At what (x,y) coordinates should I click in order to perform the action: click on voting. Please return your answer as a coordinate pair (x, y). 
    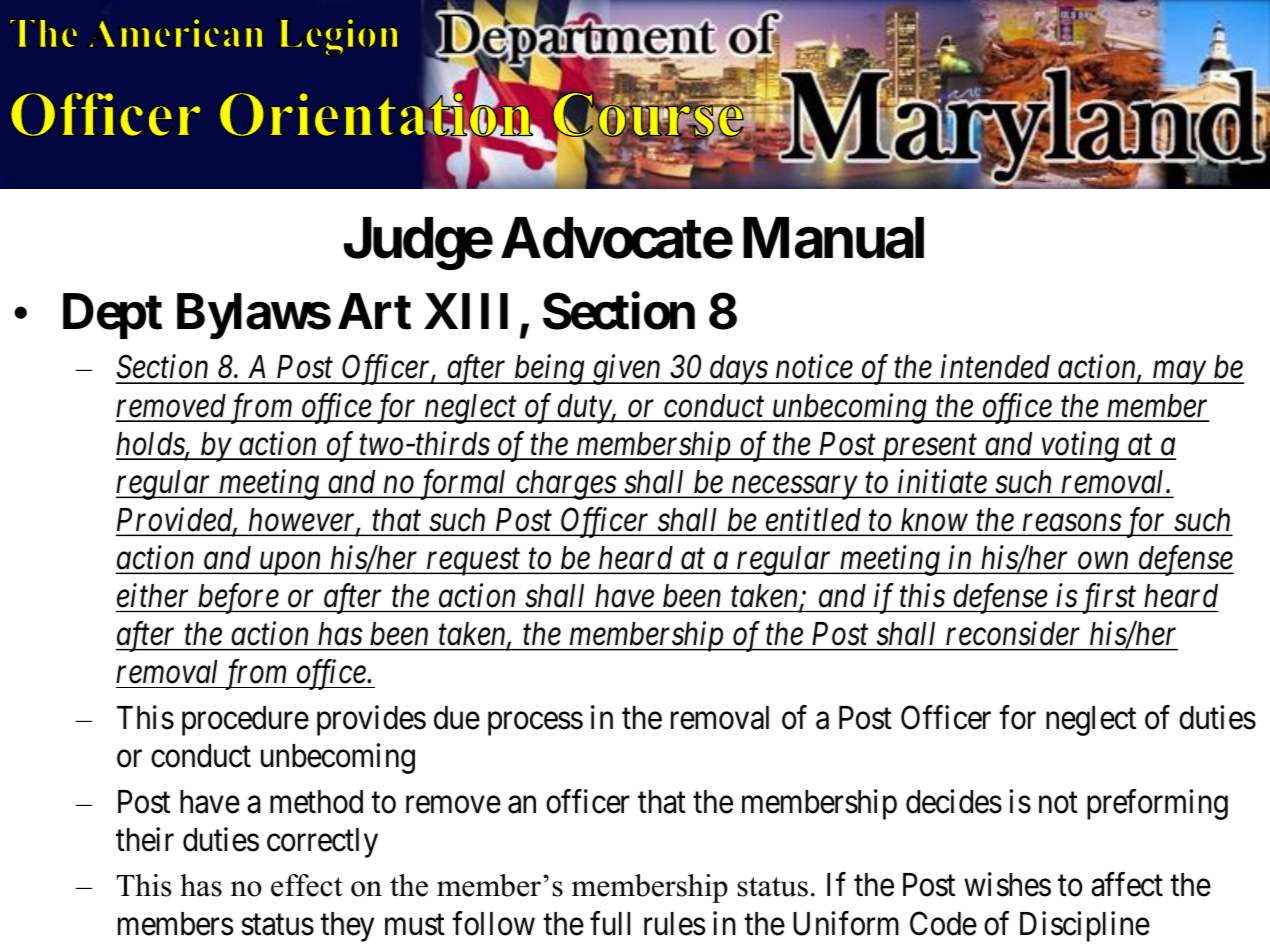
    Looking at the image, I should click on (1079, 447).
